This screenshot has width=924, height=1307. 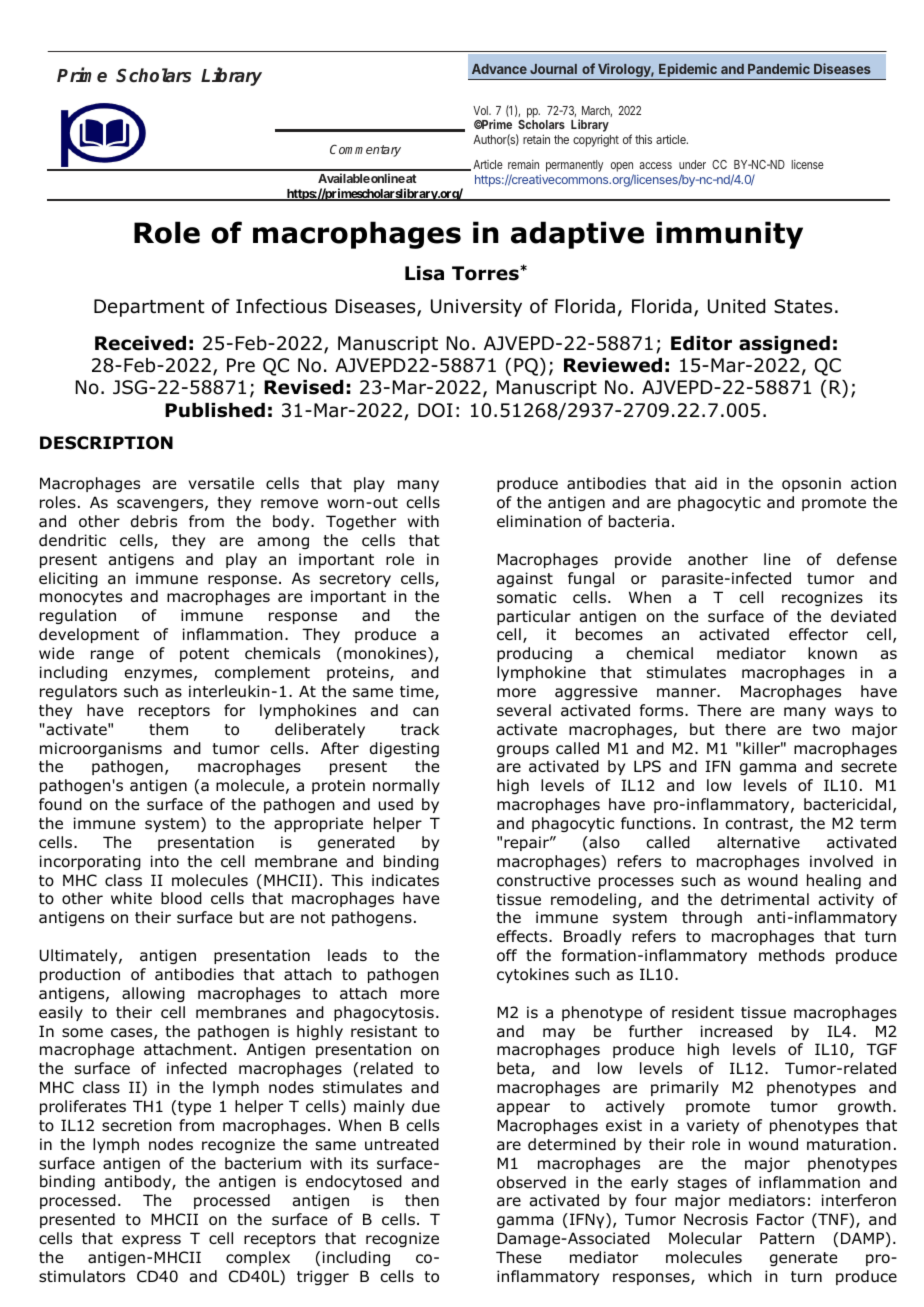 What do you see at coordinates (154, 521) in the screenshot?
I see `debris` at bounding box center [154, 521].
